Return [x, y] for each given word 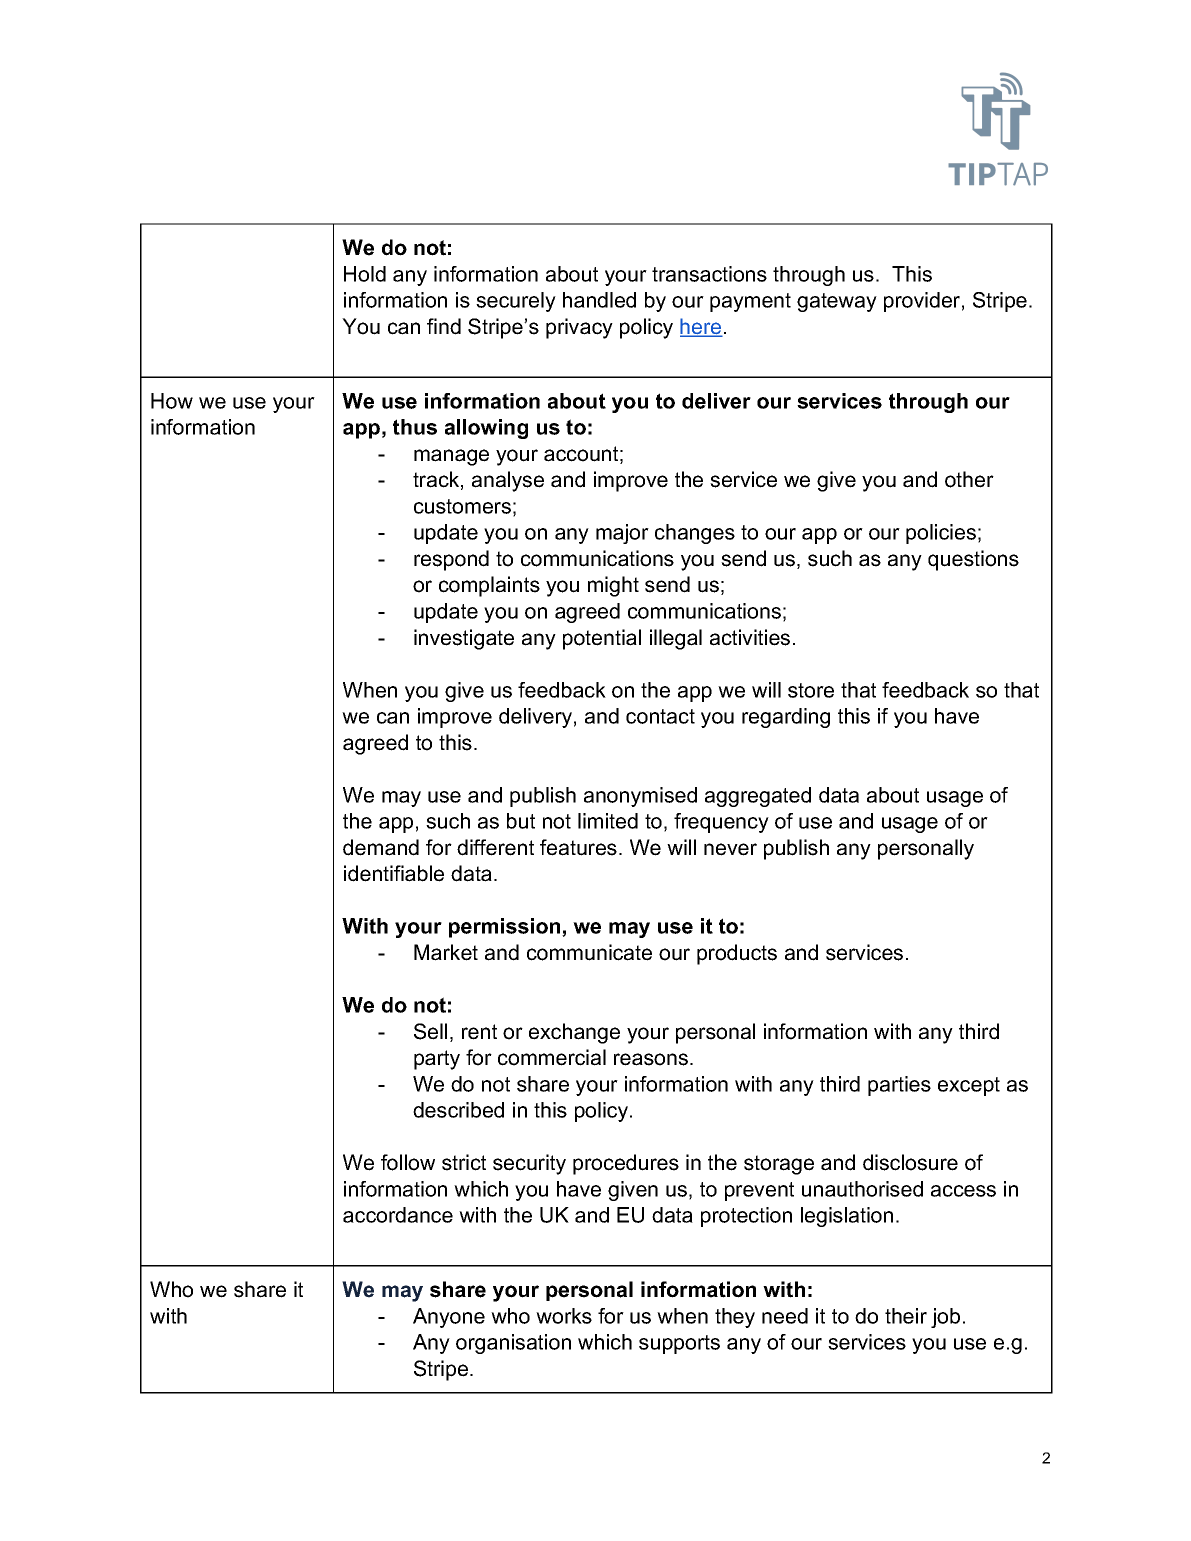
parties [899, 1086]
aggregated [758, 797]
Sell [430, 1031]
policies [941, 534]
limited [608, 821]
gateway [837, 302]
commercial [552, 1057]
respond [451, 560]
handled [599, 300]
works [564, 1316]
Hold [365, 274]
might [613, 586]
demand [381, 847]
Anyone [449, 1318]
